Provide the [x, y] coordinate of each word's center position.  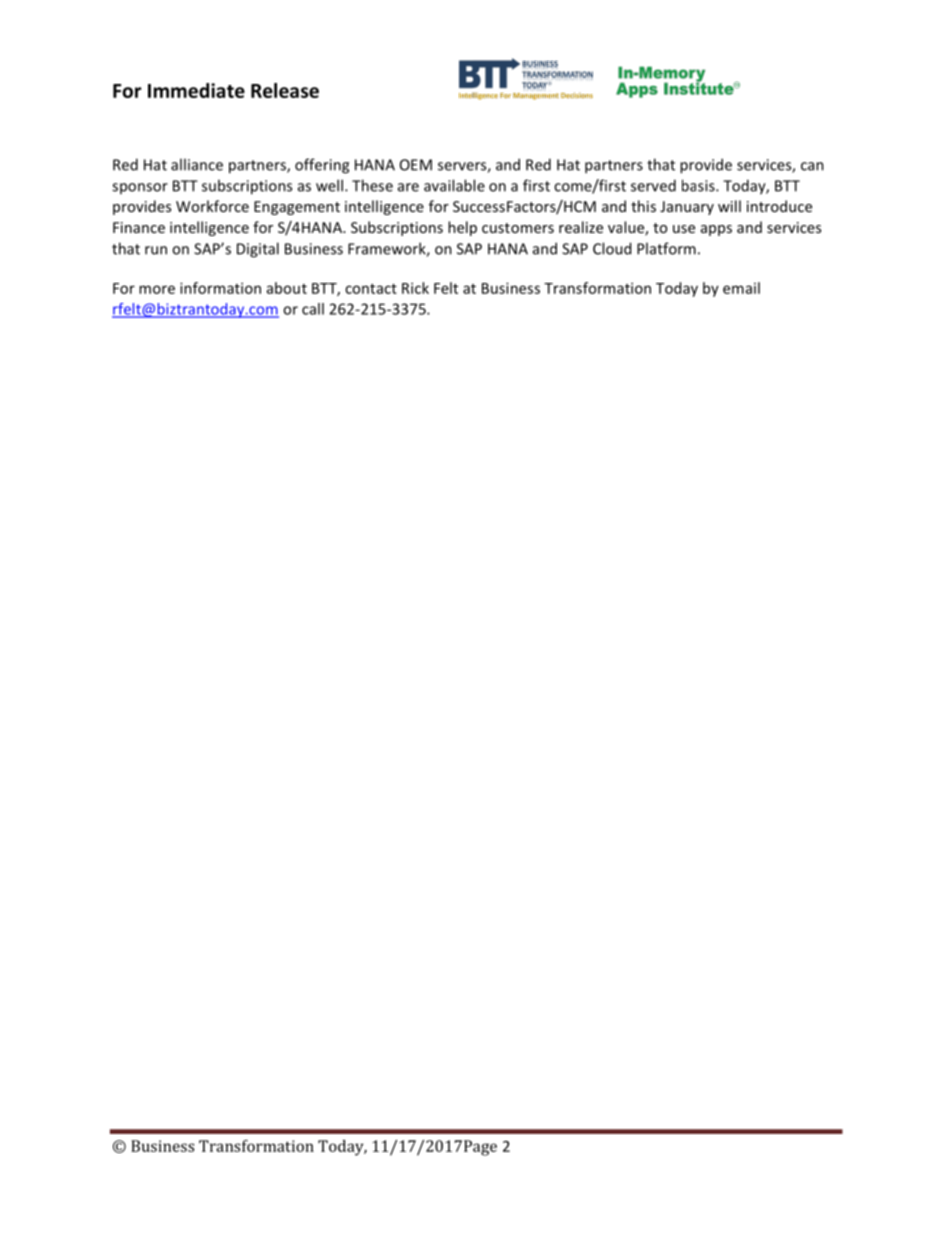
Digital [258, 250]
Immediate [196, 90]
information [220, 288]
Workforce [212, 206]
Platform [666, 248]
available [454, 185]
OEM [416, 165]
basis [699, 185]
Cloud [612, 248]
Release [285, 90]
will [729, 206]
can [812, 166]
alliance [197, 164]
